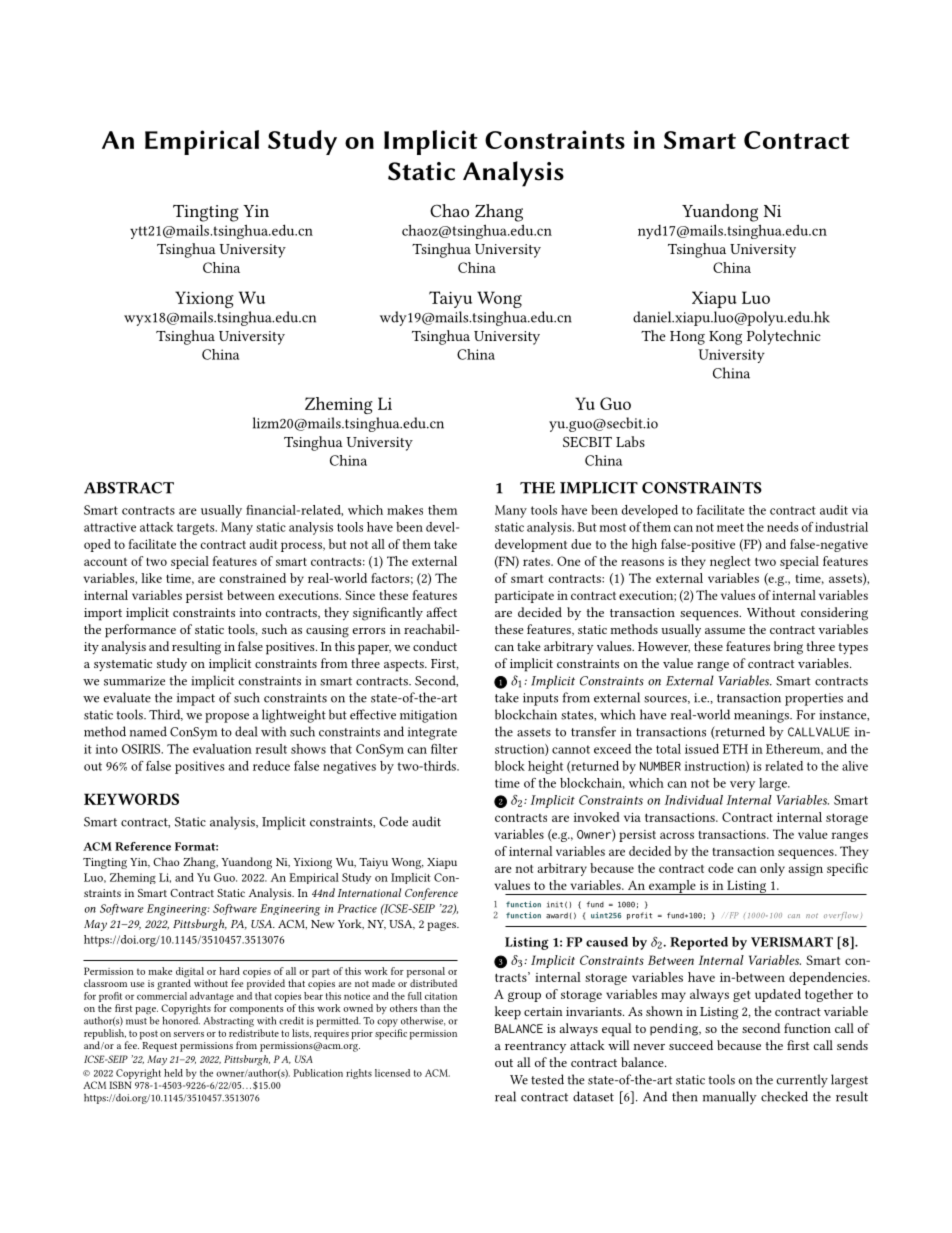  What do you see at coordinates (687, 338) in the screenshot?
I see `Hong` at bounding box center [687, 338].
